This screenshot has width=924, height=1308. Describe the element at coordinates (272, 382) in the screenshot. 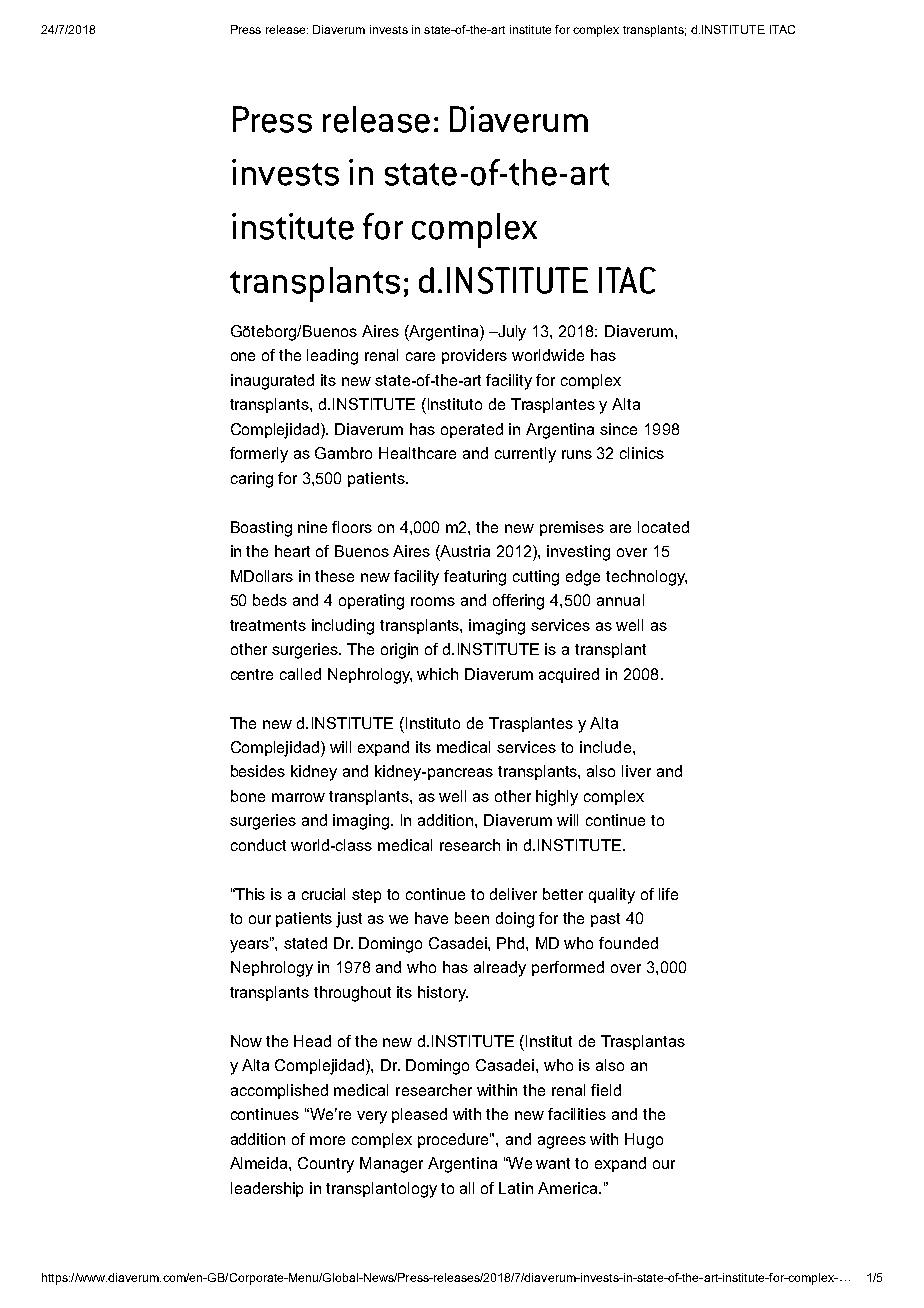

I see `inaugurated` at that location.
